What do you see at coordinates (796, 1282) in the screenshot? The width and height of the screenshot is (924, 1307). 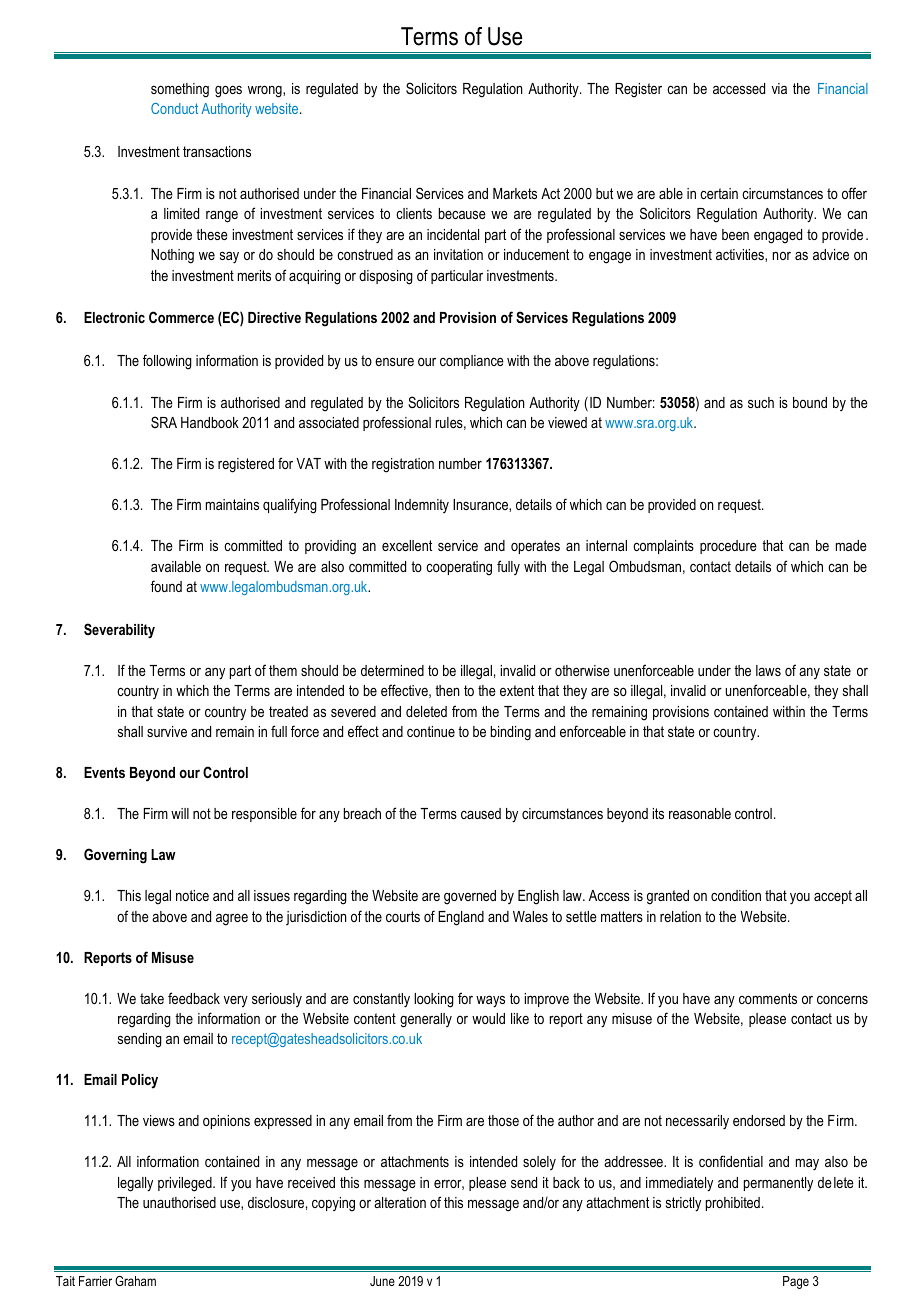 I see `Page` at bounding box center [796, 1282].
